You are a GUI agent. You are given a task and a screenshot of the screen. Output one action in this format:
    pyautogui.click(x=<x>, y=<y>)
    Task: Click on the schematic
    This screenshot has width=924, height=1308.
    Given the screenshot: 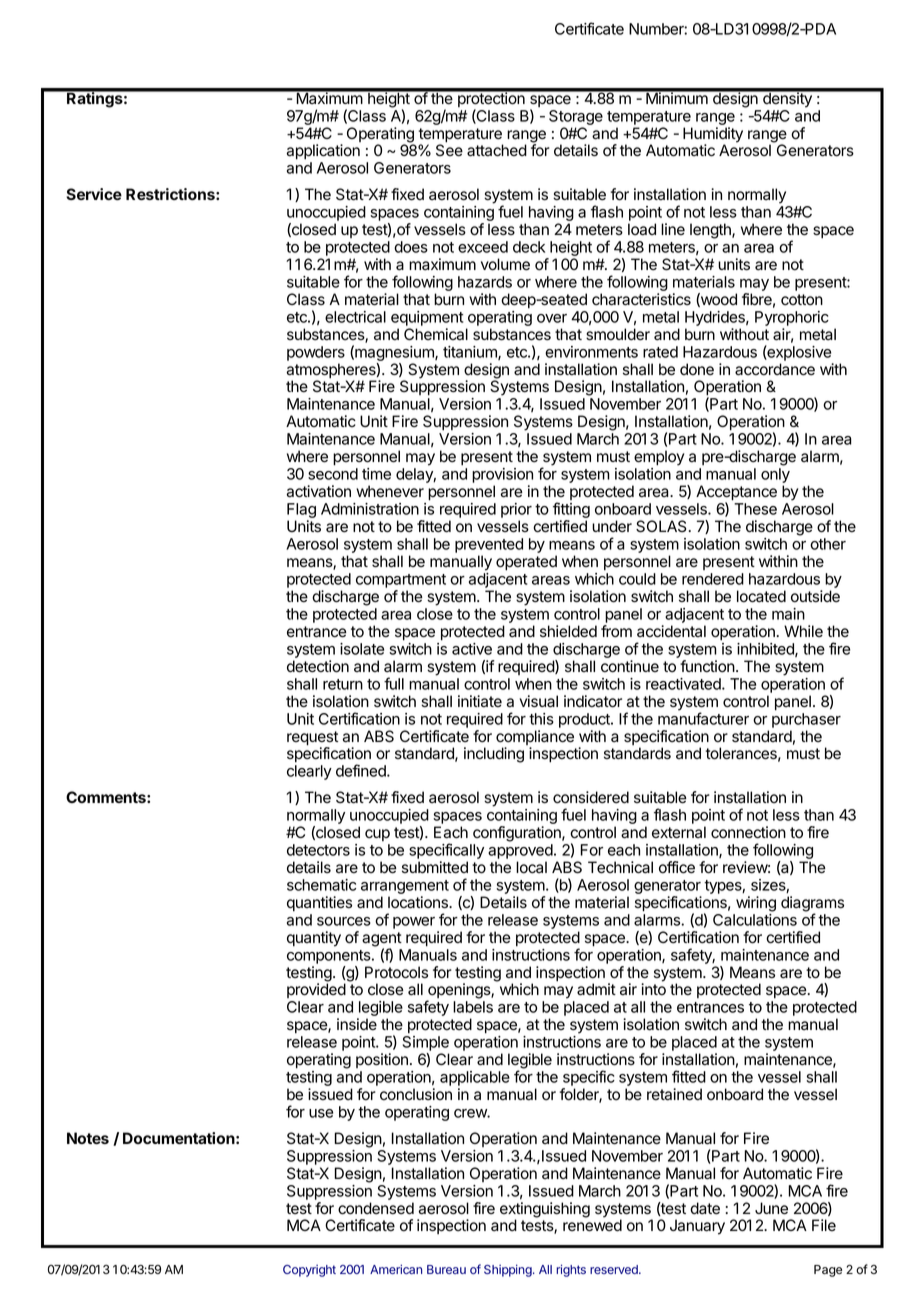 What is the action you would take?
    pyautogui.click(x=321, y=885)
